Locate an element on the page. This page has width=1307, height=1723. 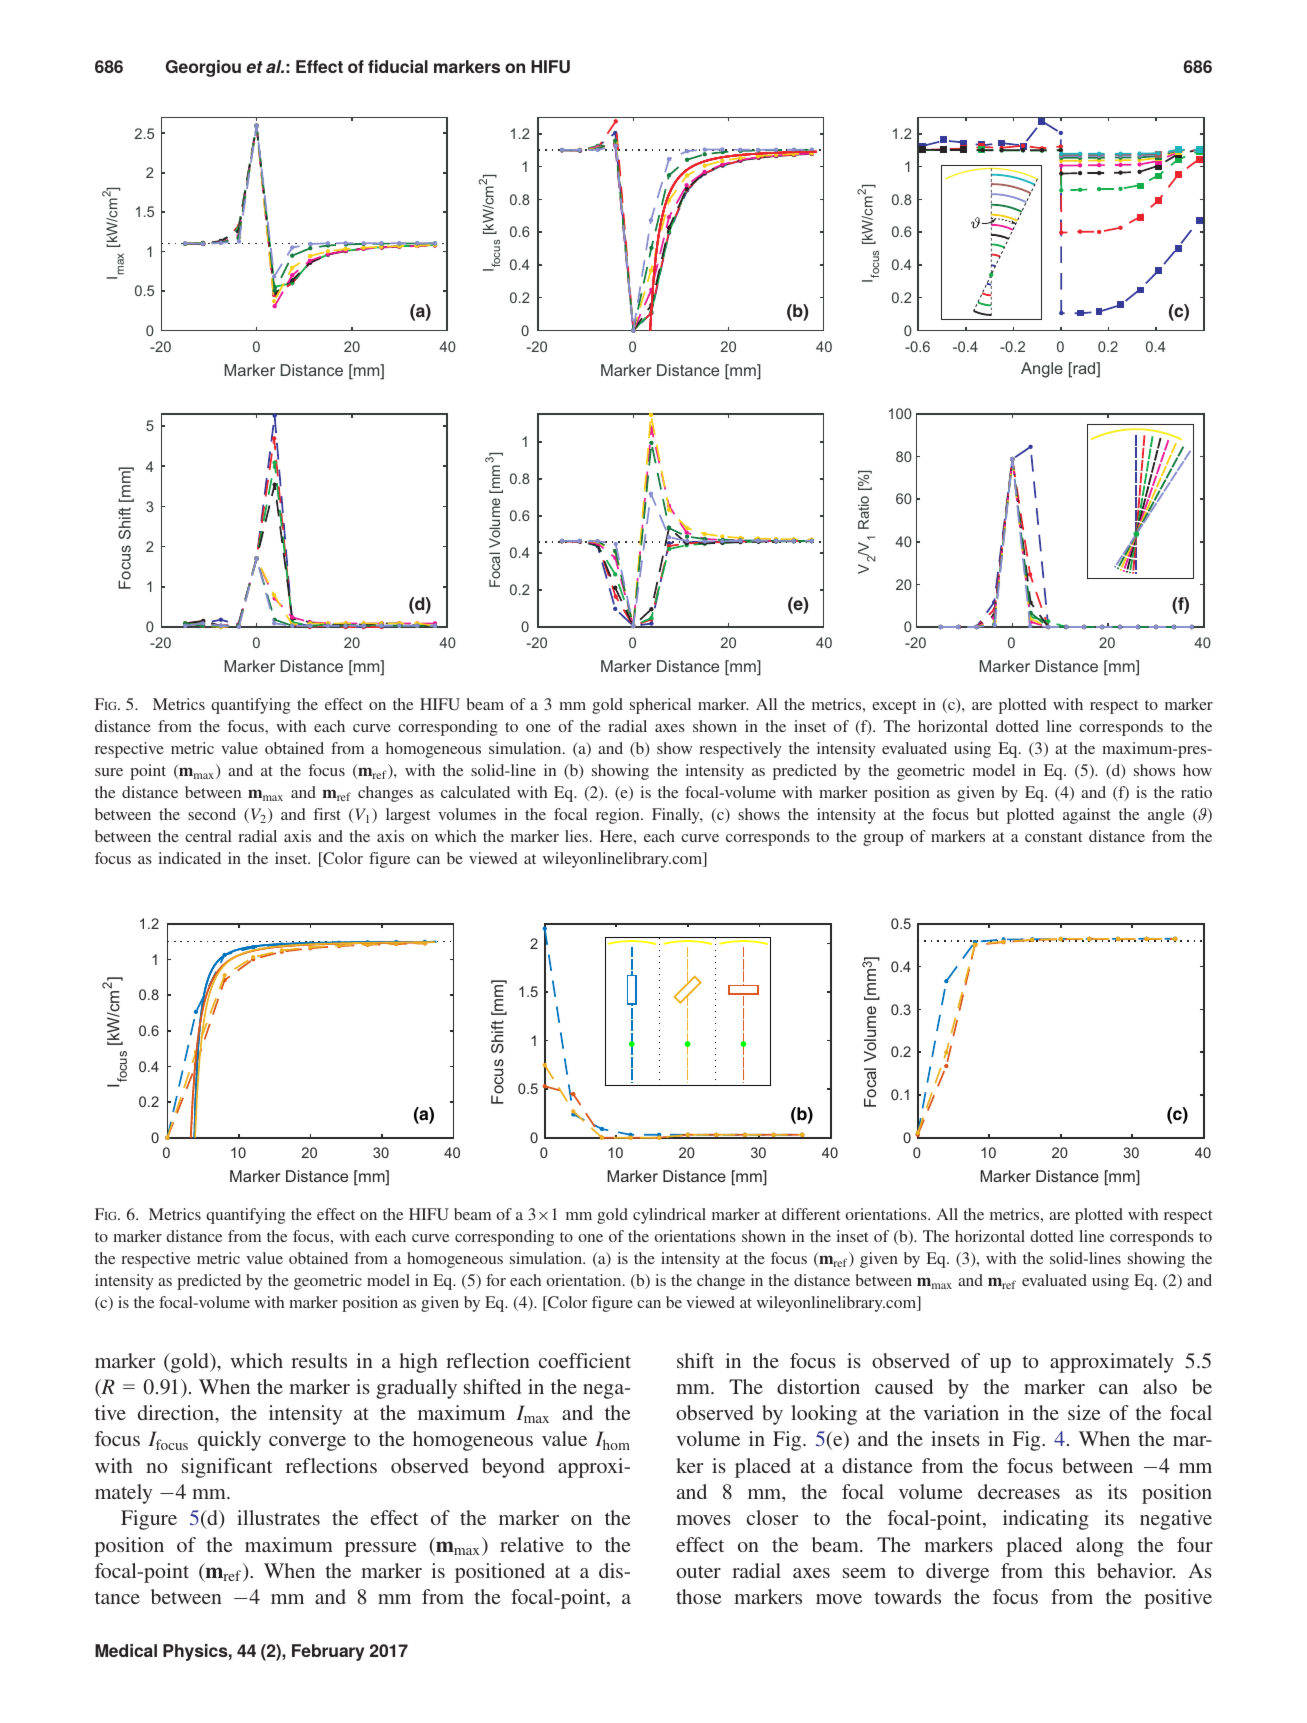
spherical is located at coordinates (660, 706).
